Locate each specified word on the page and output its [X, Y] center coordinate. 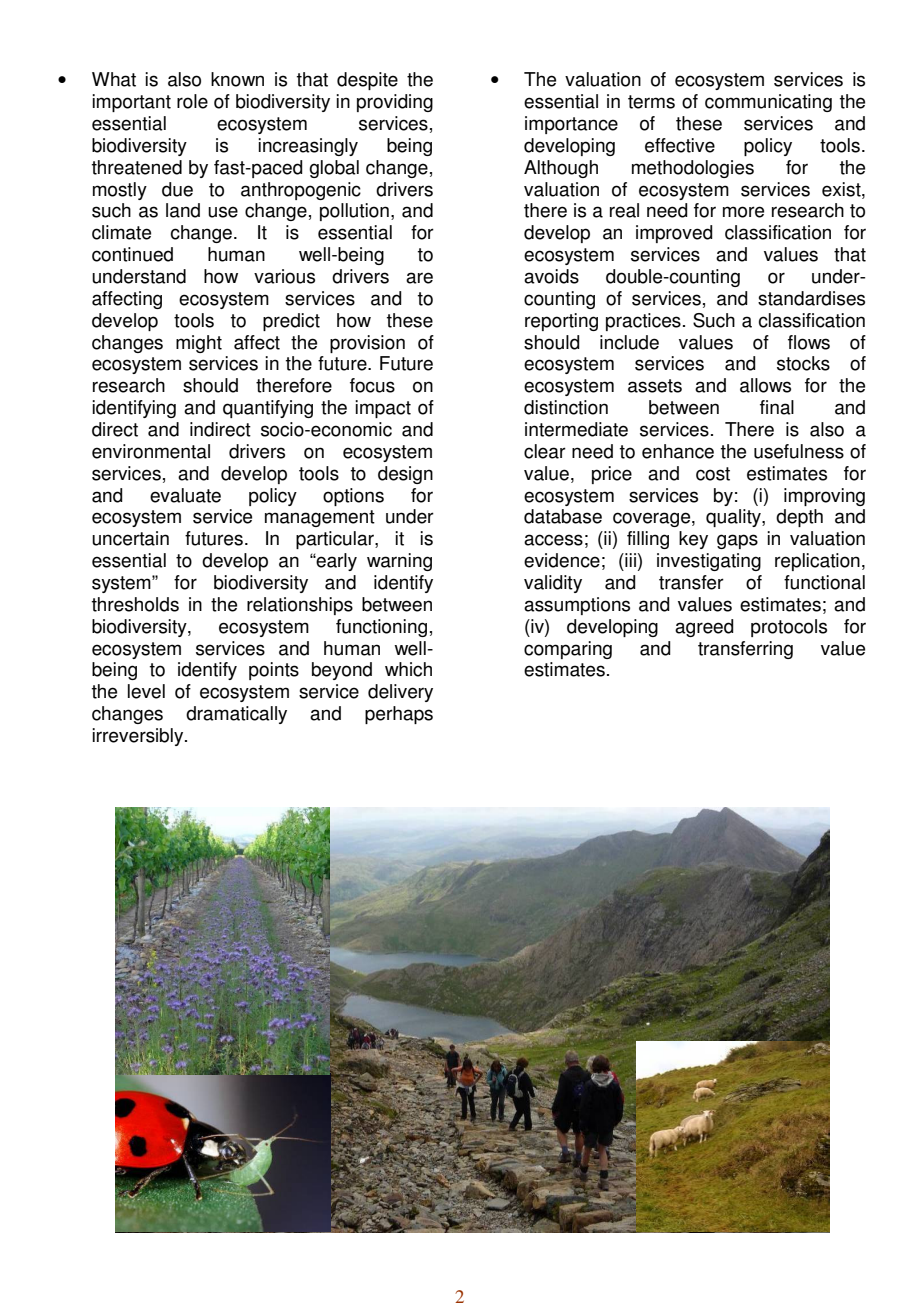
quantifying [268, 409]
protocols [789, 628]
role [192, 101]
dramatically [236, 715]
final [777, 407]
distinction [566, 407]
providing [395, 103]
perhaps [399, 715]
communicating [768, 103]
